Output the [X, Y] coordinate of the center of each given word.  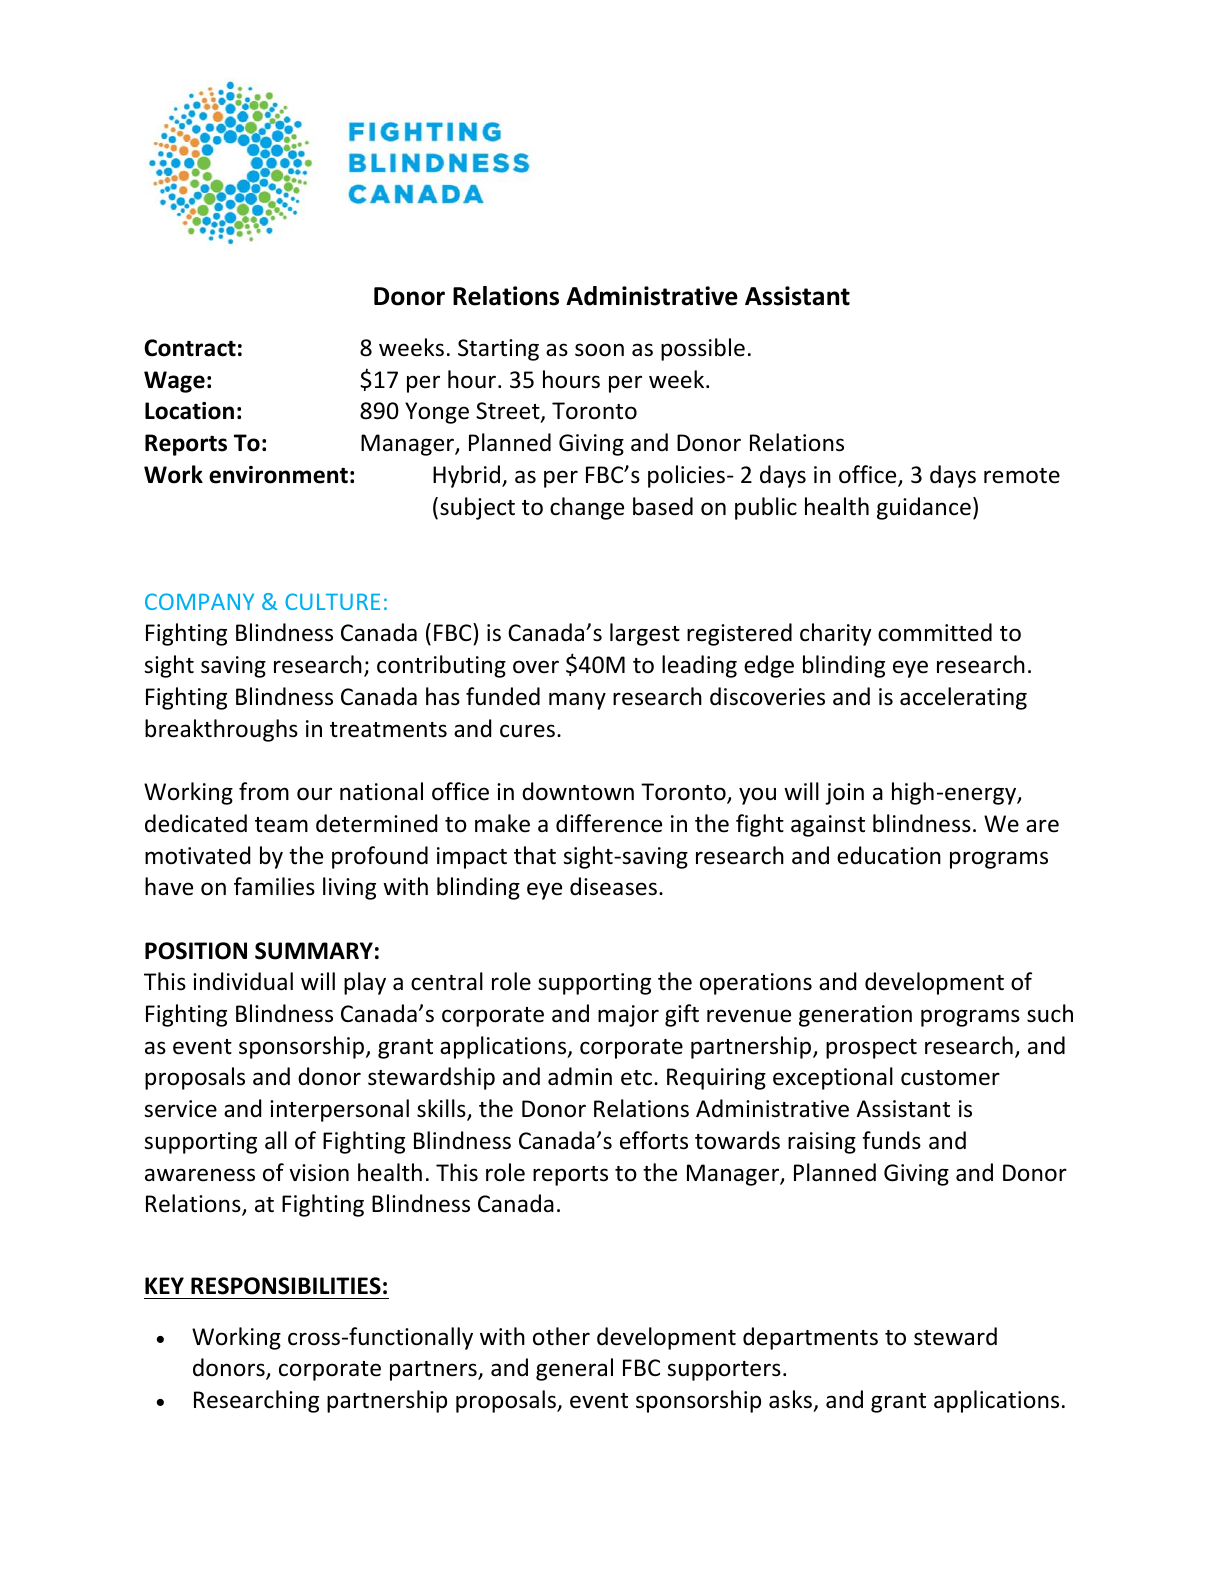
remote [1022, 476]
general [574, 1369]
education [889, 855]
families [274, 886]
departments [810, 1338]
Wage [174, 382]
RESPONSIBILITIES [286, 1286]
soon [599, 350]
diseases [613, 886]
